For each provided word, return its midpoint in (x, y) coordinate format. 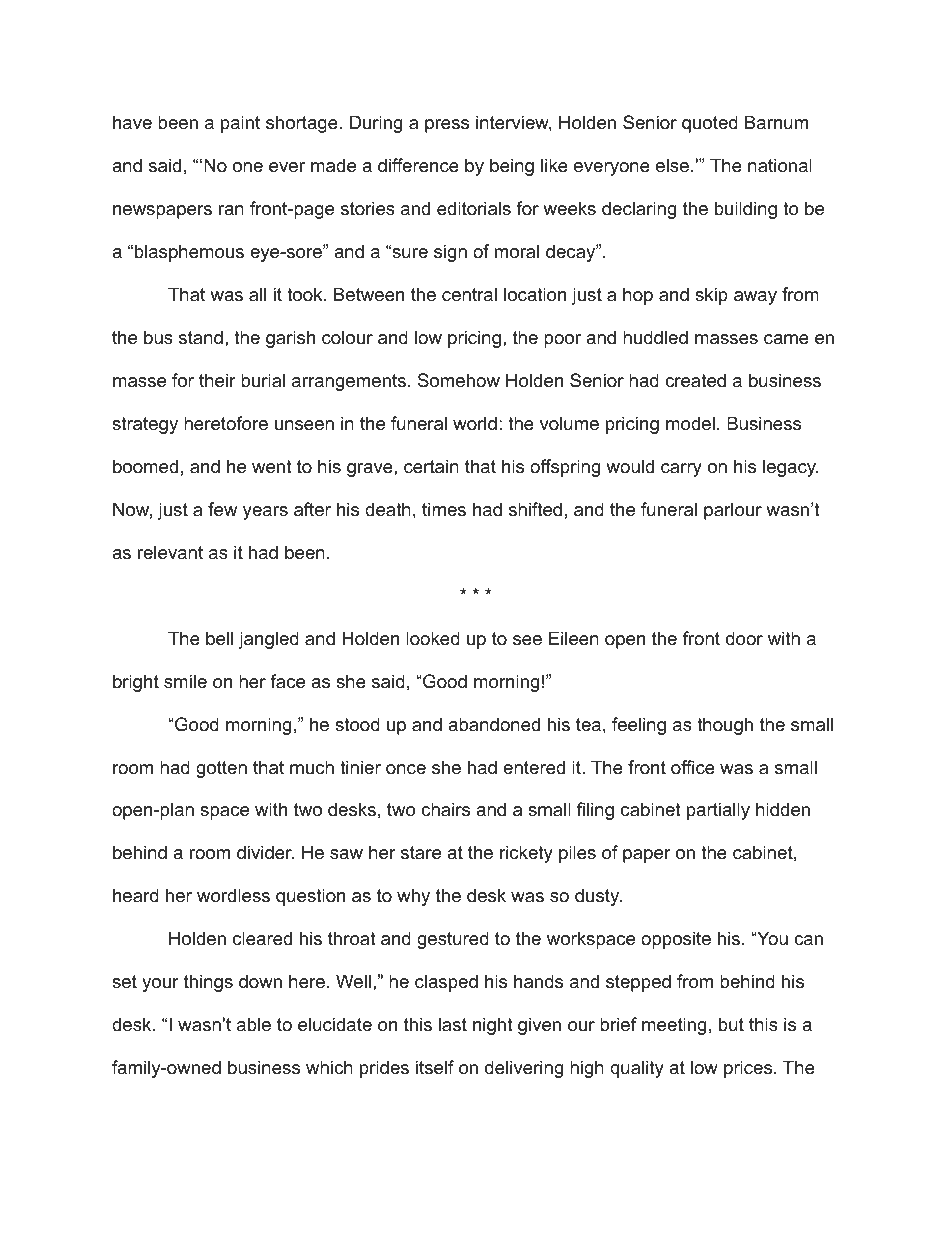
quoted (710, 124)
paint (240, 124)
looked (433, 638)
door (744, 638)
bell (219, 638)
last (453, 1024)
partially (718, 811)
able (254, 1024)
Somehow (459, 380)
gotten (221, 769)
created (695, 380)
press (447, 126)
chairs (445, 809)
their (217, 380)
